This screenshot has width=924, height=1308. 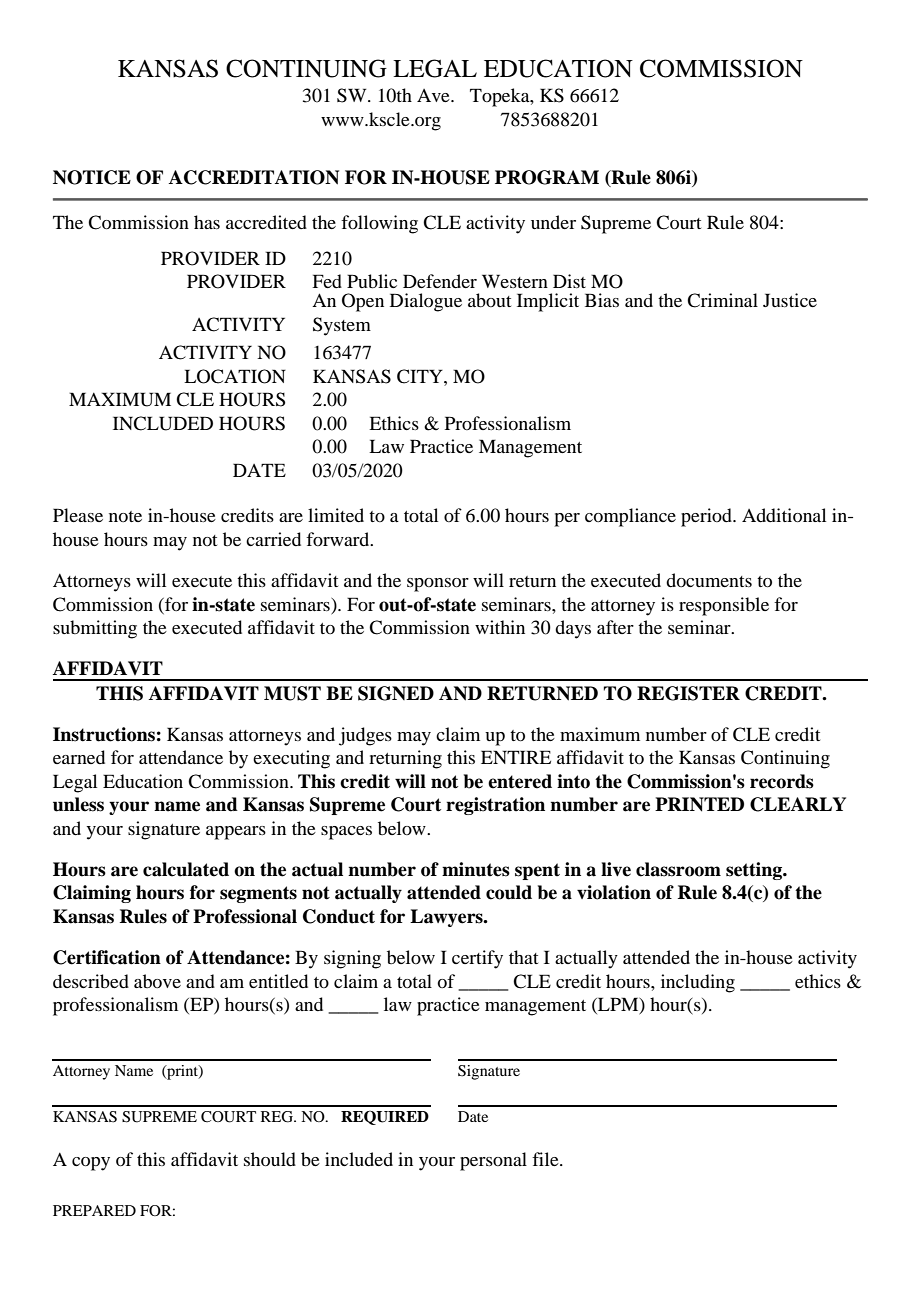 I want to click on personal, so click(x=493, y=1161).
